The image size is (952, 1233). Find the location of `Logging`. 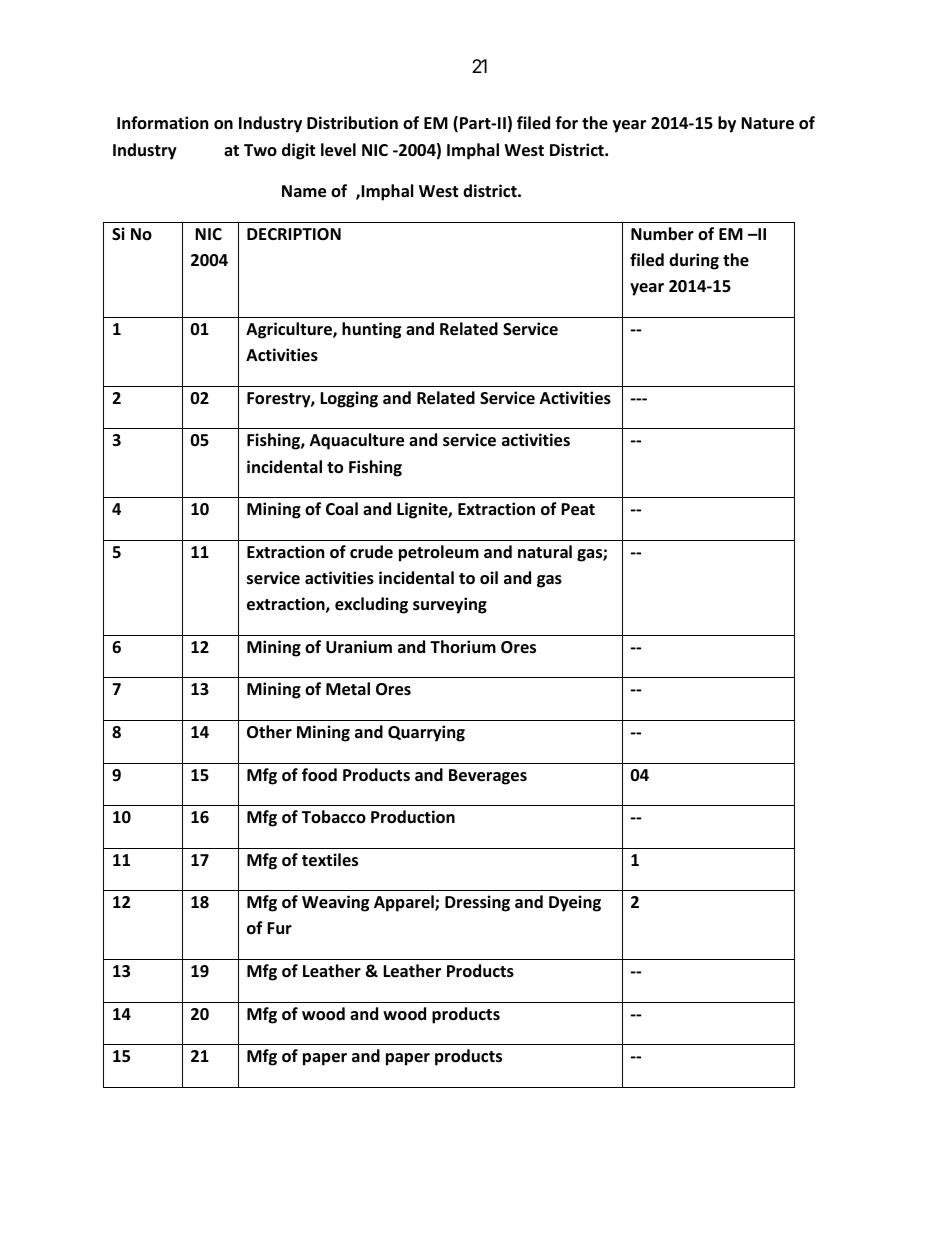

Logging is located at coordinates (349, 399).
